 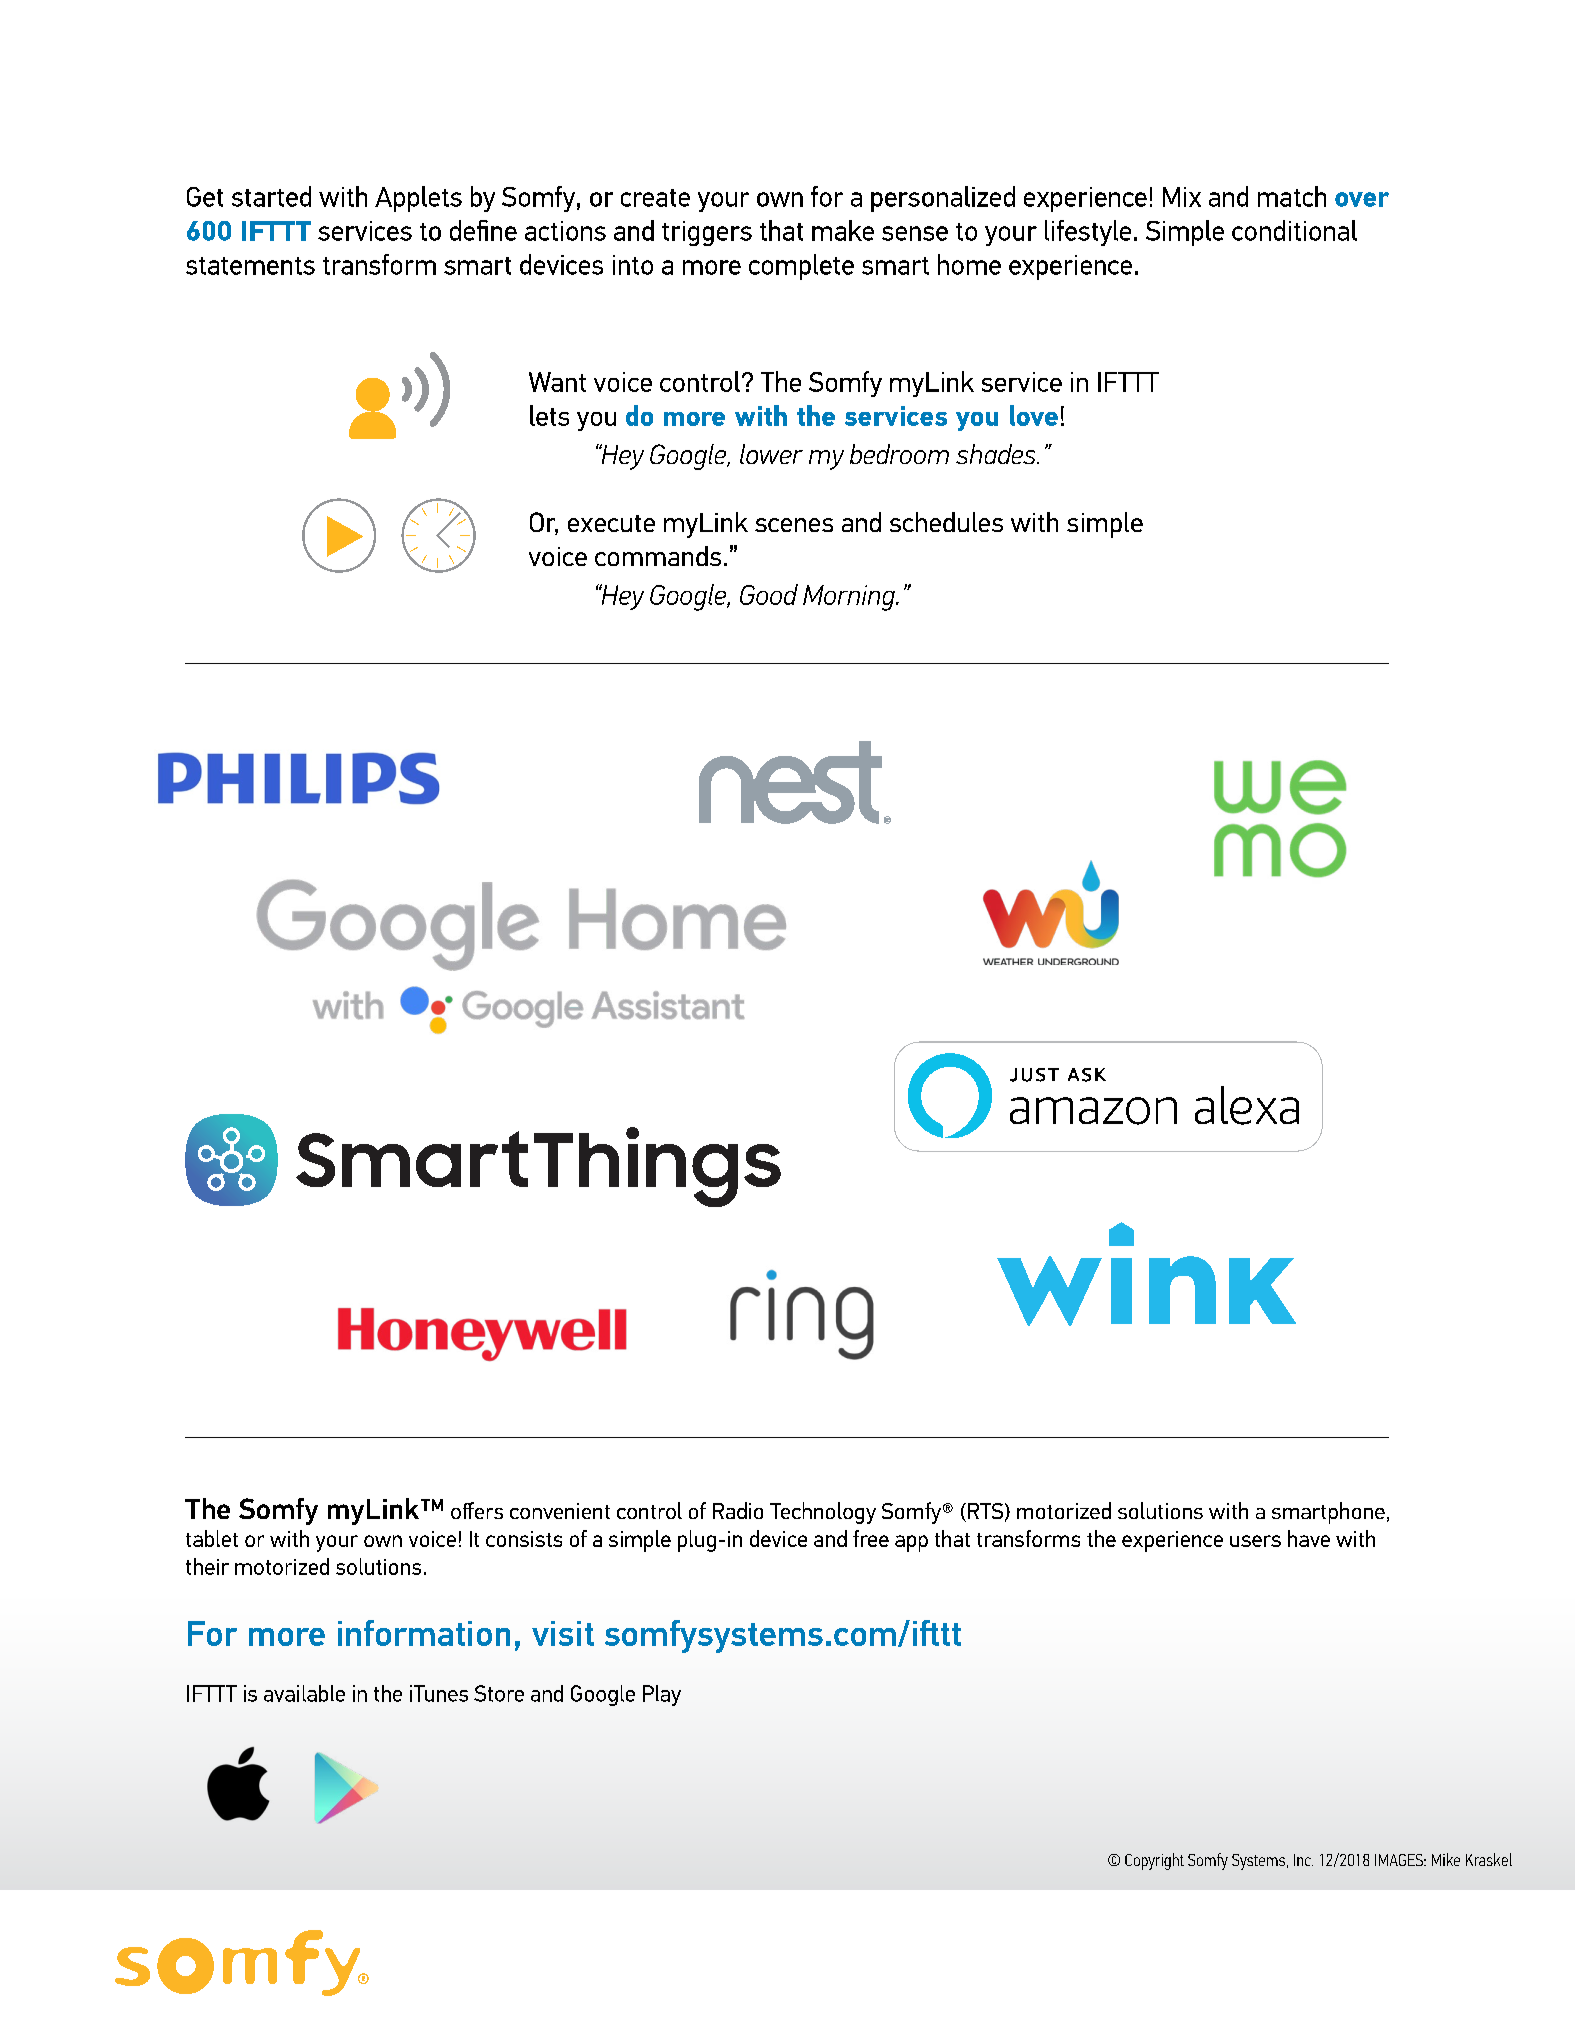 What do you see at coordinates (1294, 230) in the screenshot?
I see `conditional` at bounding box center [1294, 230].
